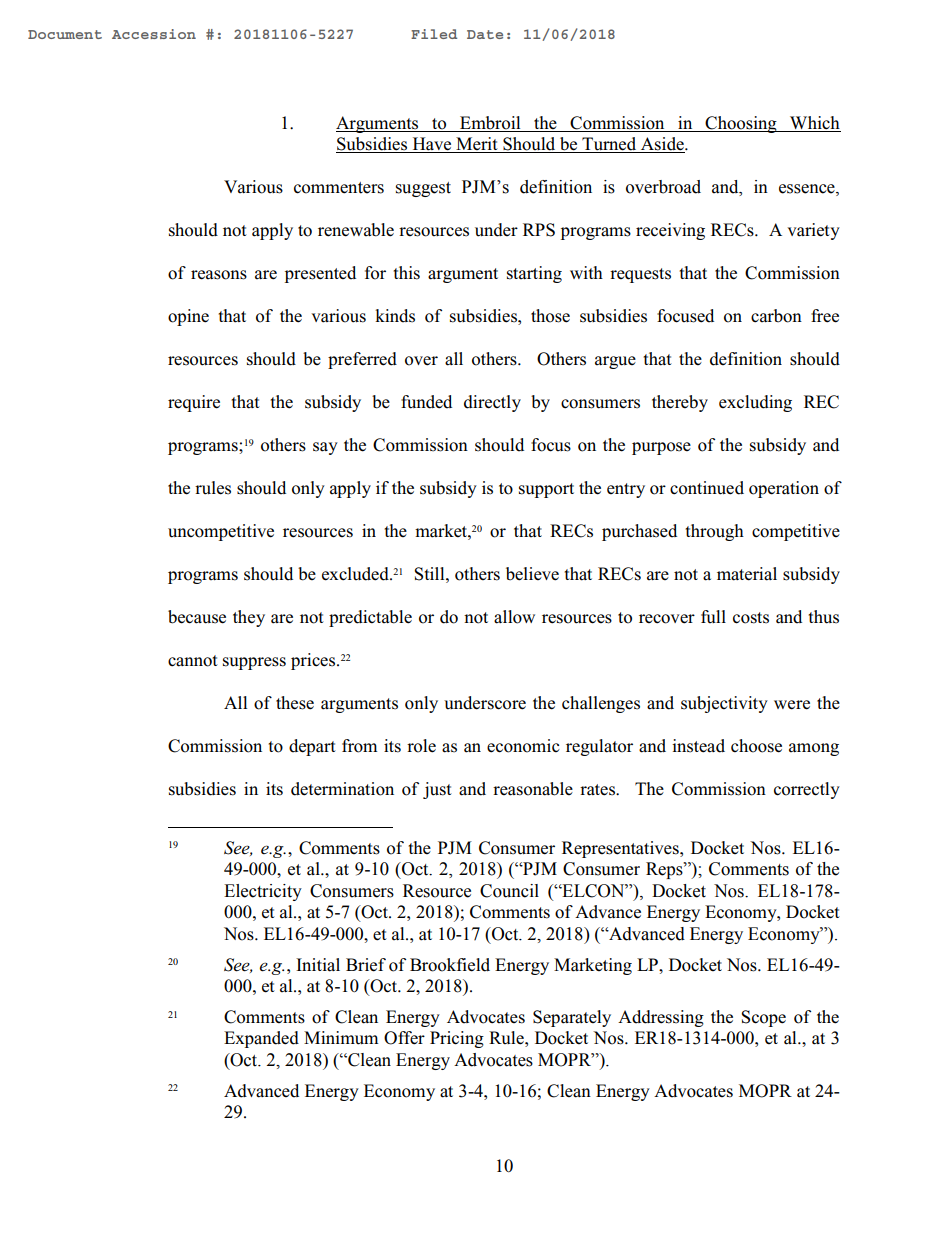 This screenshot has height=1233, width=952. Describe the element at coordinates (532, 574) in the screenshot. I see `believe` at that location.
